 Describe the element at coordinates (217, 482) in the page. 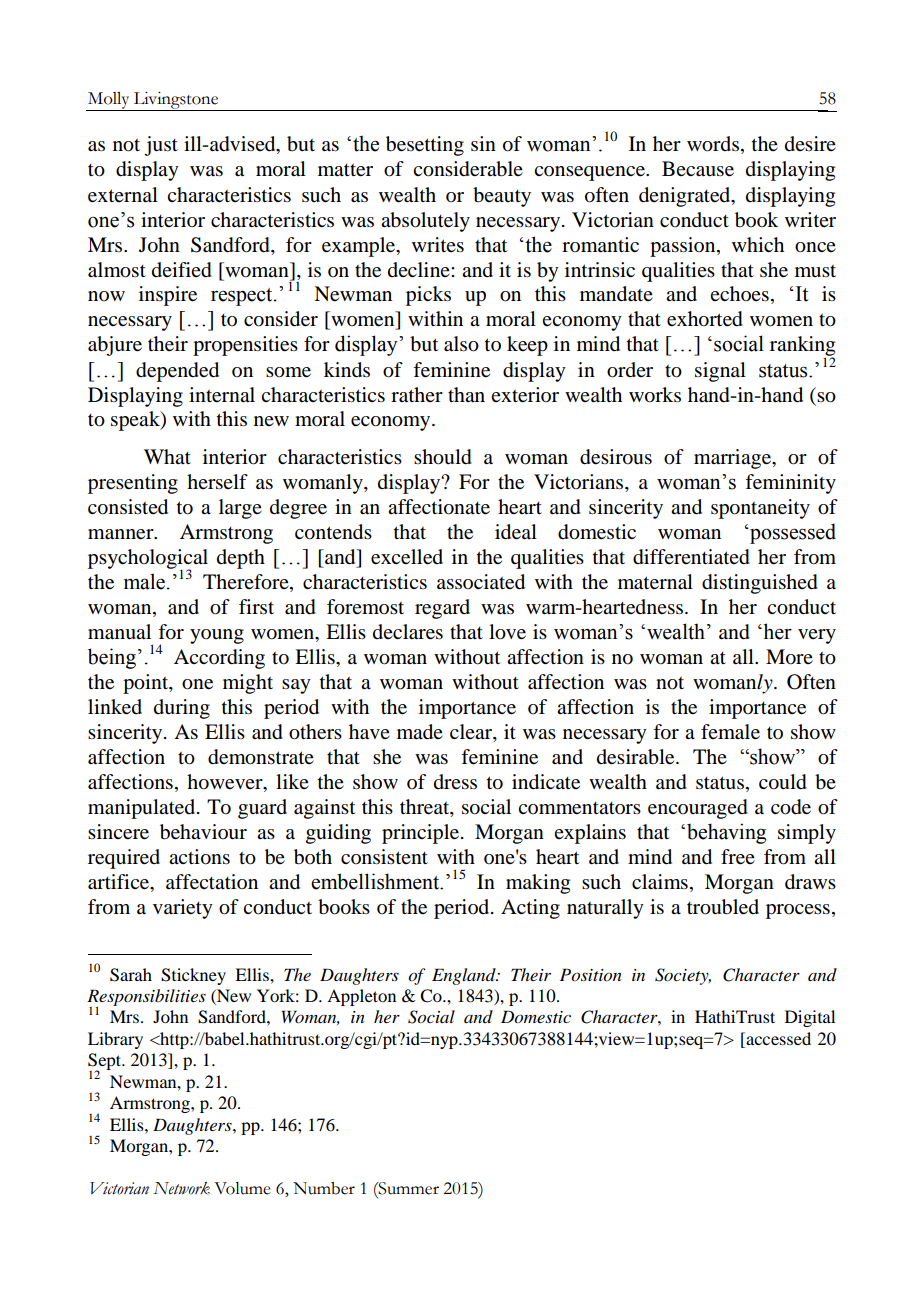

I see `herself` at that location.
